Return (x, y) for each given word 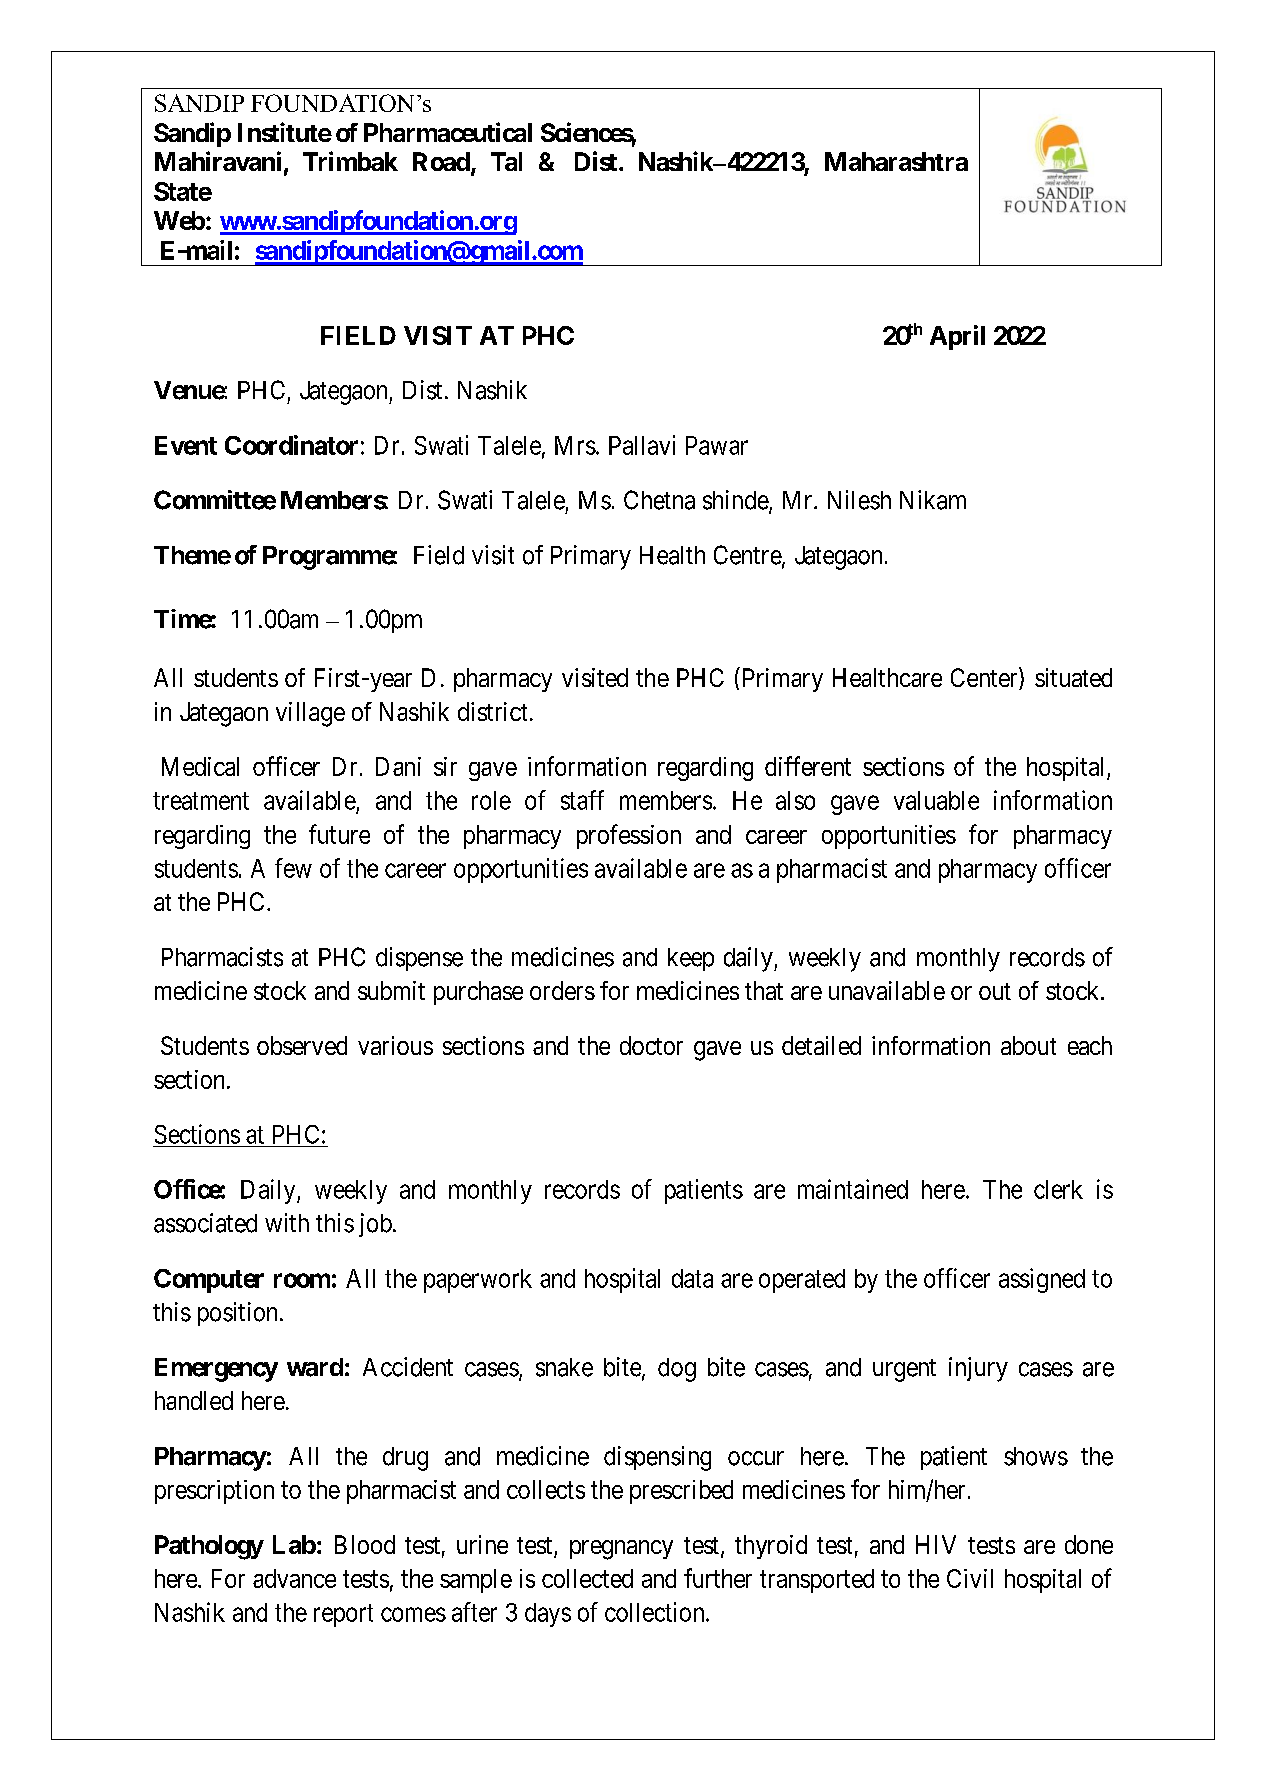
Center (985, 678)
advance (294, 1578)
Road (441, 161)
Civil (970, 1578)
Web (179, 220)
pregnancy (621, 1550)
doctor (651, 1045)
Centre (748, 556)
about (1028, 1045)
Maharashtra (896, 161)
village (310, 714)
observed (302, 1045)
